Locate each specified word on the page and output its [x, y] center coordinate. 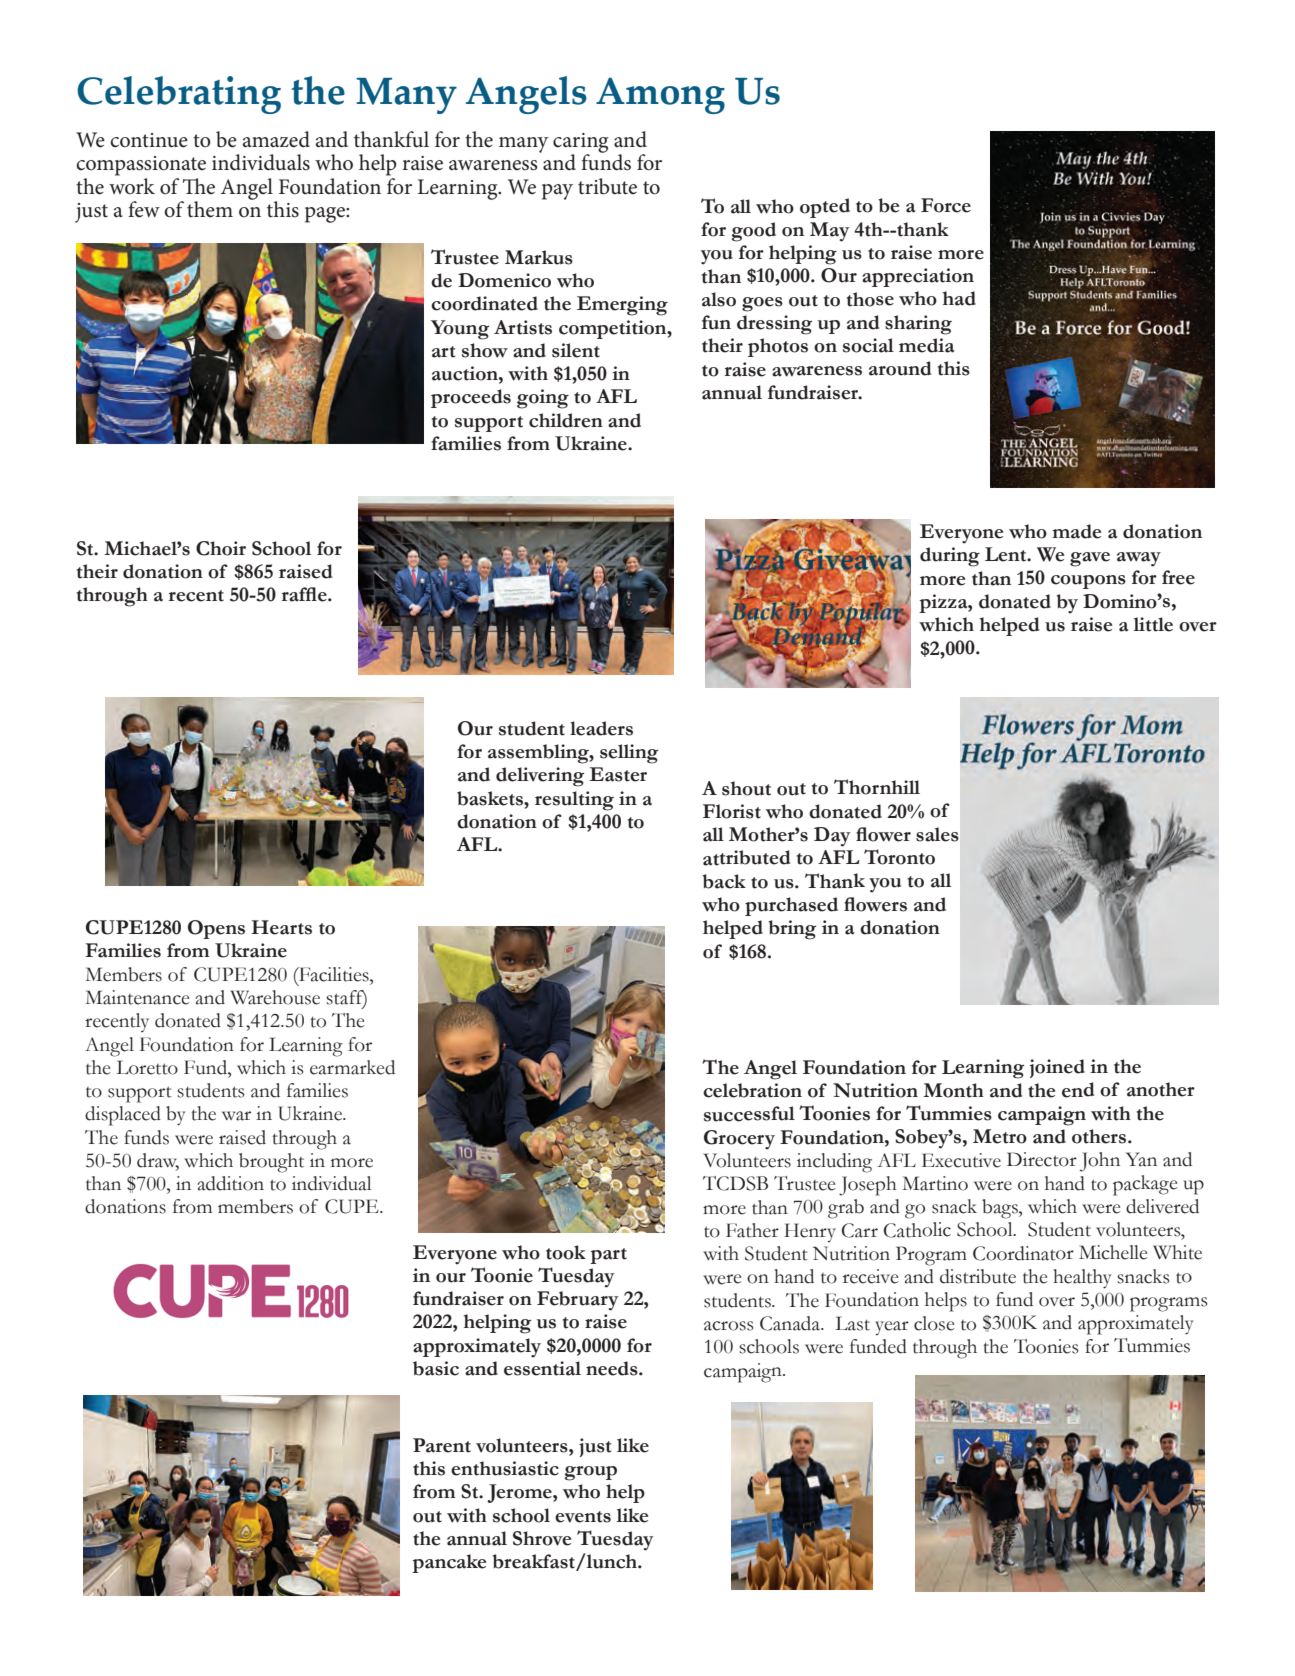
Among [660, 96]
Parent [442, 1445]
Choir [221, 548]
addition [230, 1183]
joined [1057, 1068]
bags [1001, 1209]
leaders [601, 728]
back [724, 881]
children [566, 420]
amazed [276, 139]
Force [946, 205]
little [1153, 624]
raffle [305, 594]
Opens [216, 929]
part [608, 1256]
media [927, 345]
